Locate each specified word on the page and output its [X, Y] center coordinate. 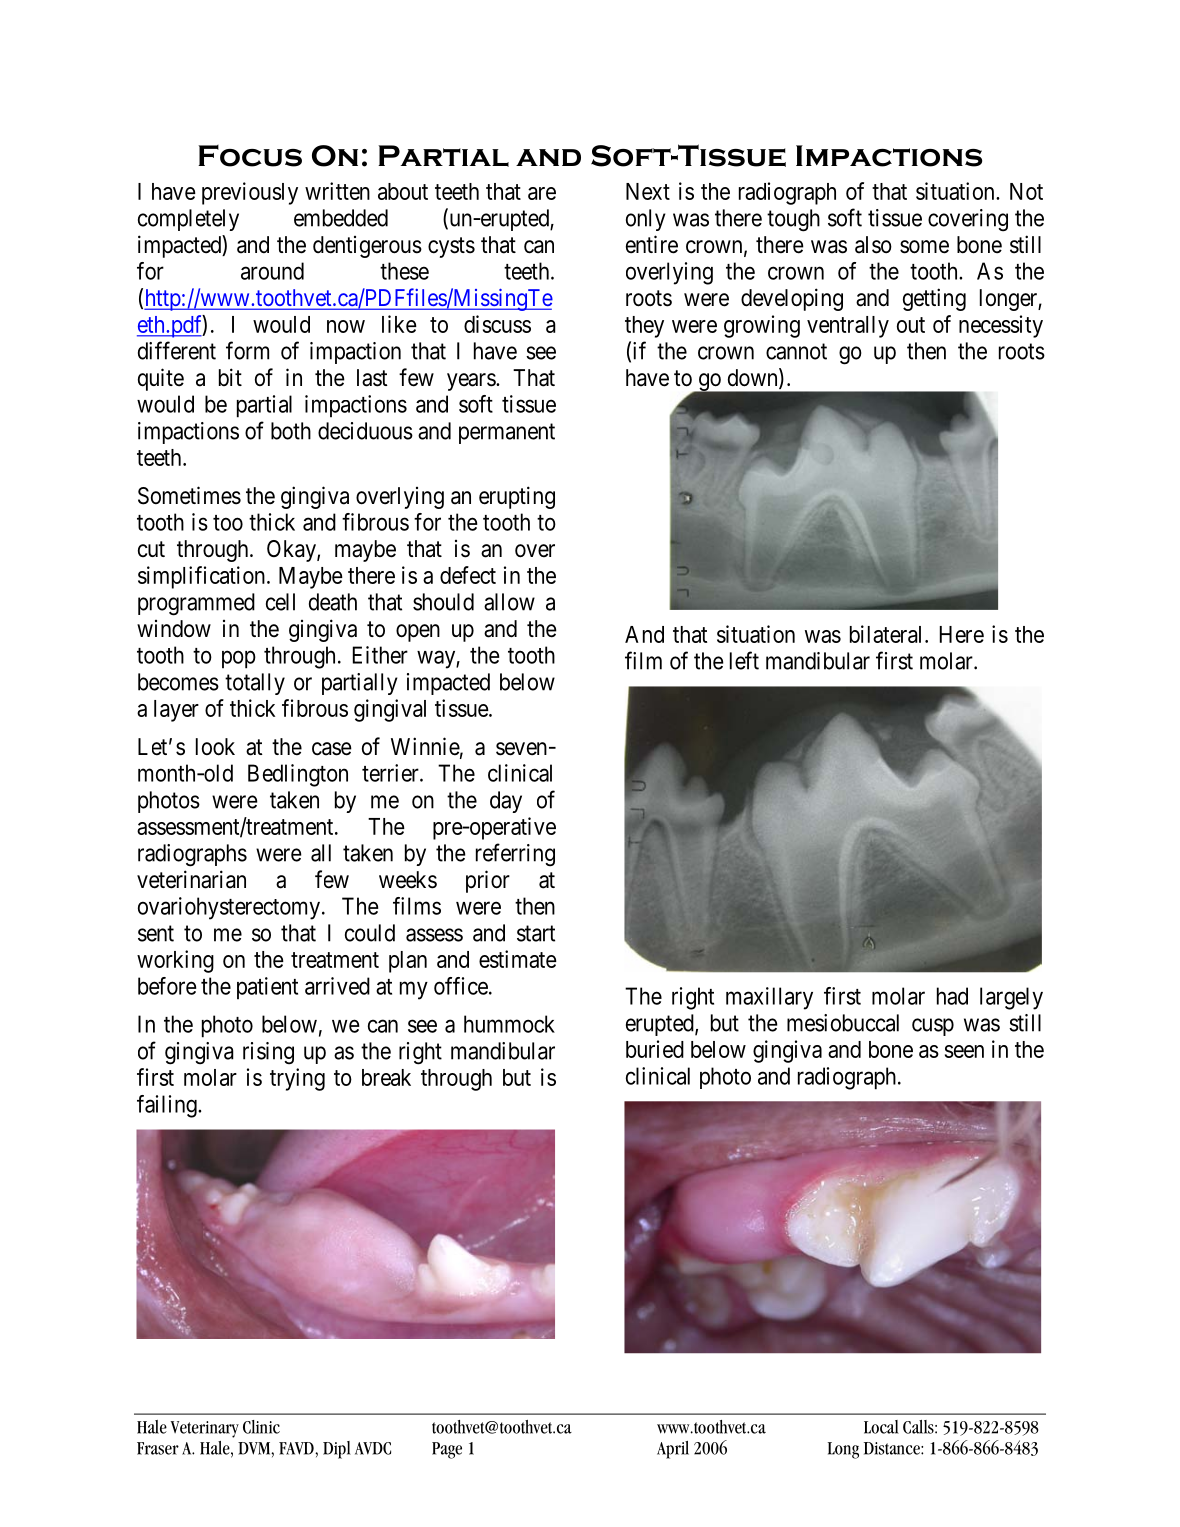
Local [881, 1427]
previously [250, 193]
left [744, 660]
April [673, 1450]
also [873, 245]
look [215, 747]
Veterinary [205, 1429]
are [542, 193]
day [506, 802]
